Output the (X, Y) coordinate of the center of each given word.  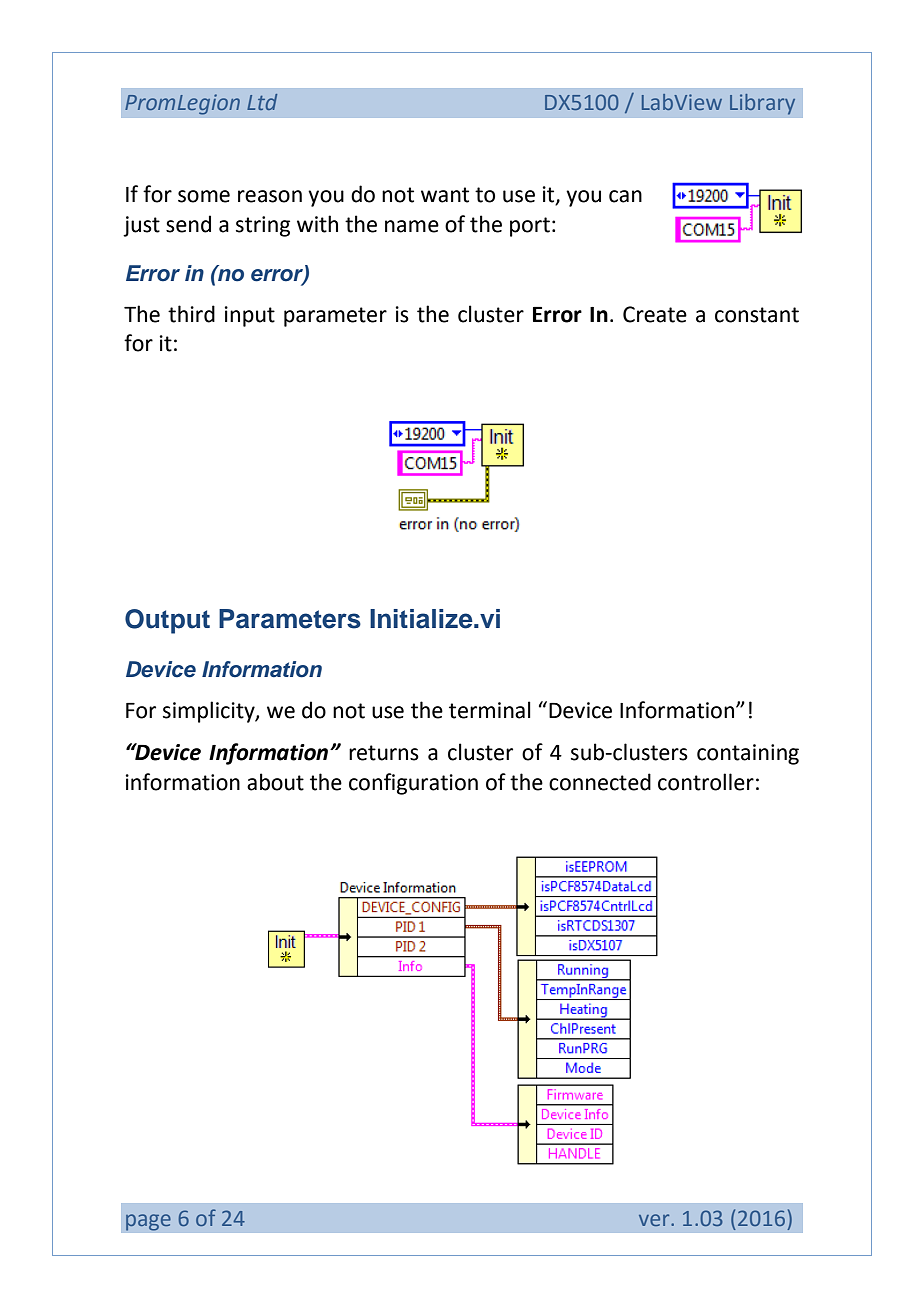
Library (762, 104)
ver (655, 1220)
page (148, 1222)
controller (706, 782)
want (445, 195)
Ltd (262, 102)
